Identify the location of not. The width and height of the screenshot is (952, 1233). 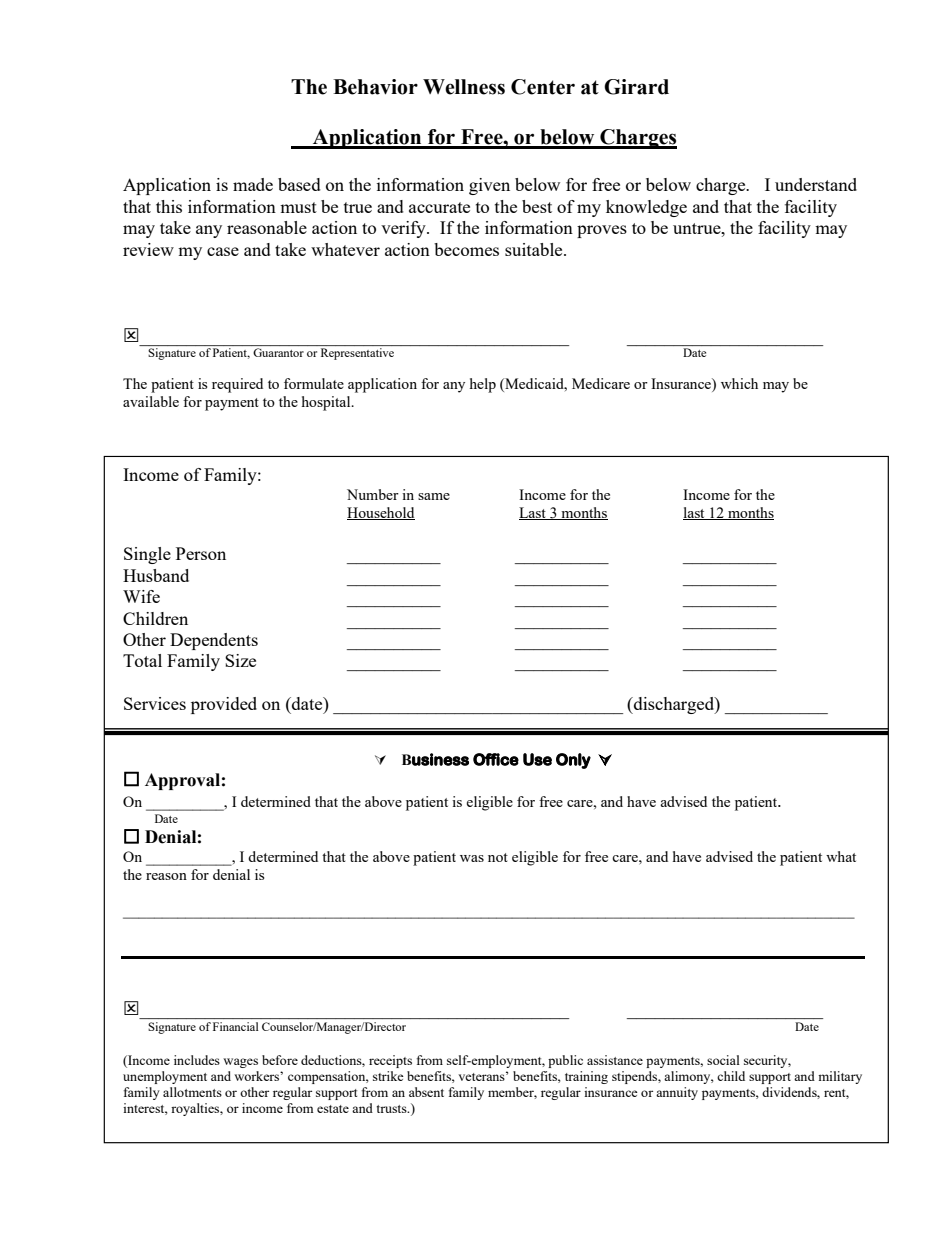
(498, 857).
